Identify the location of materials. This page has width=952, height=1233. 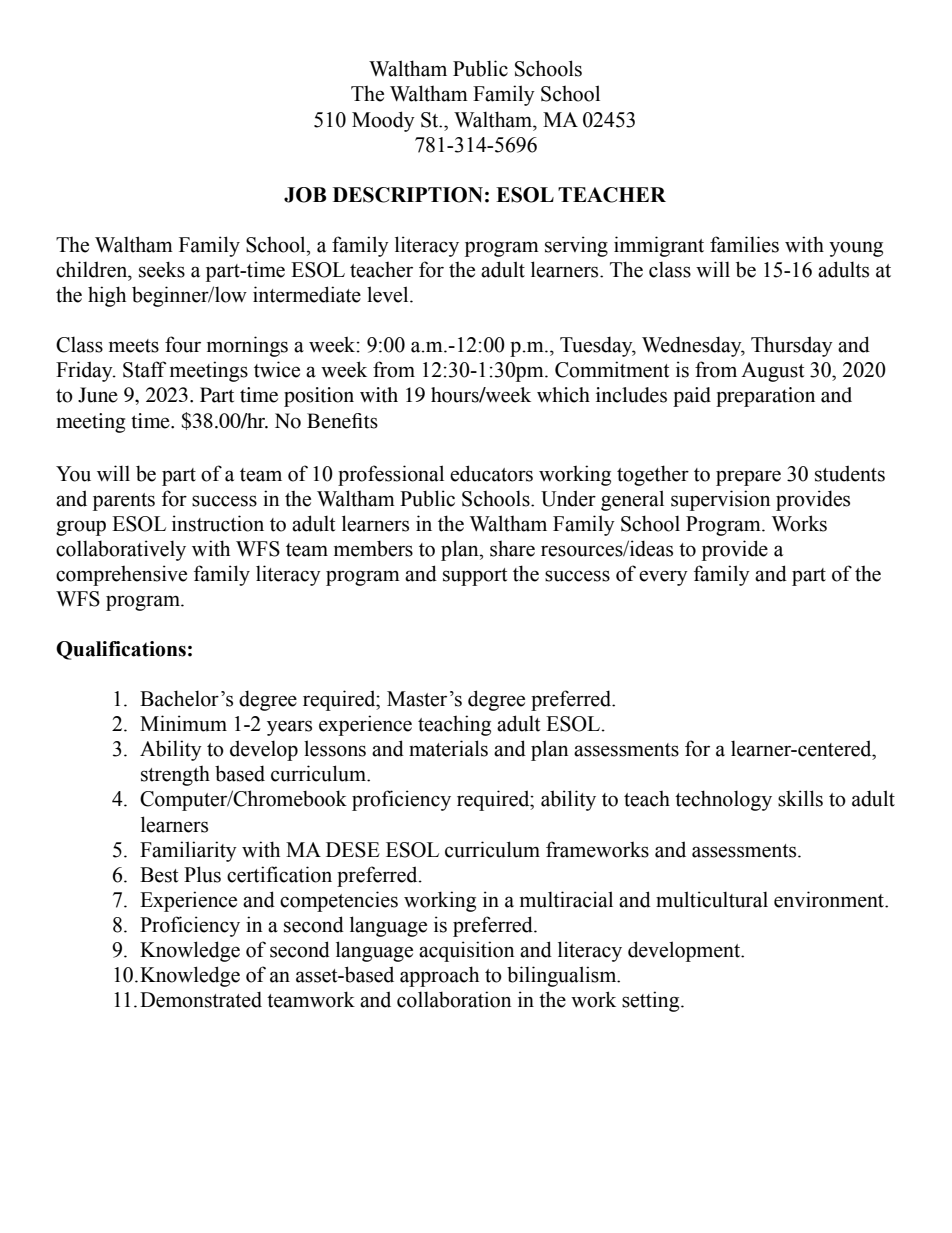
(448, 748).
